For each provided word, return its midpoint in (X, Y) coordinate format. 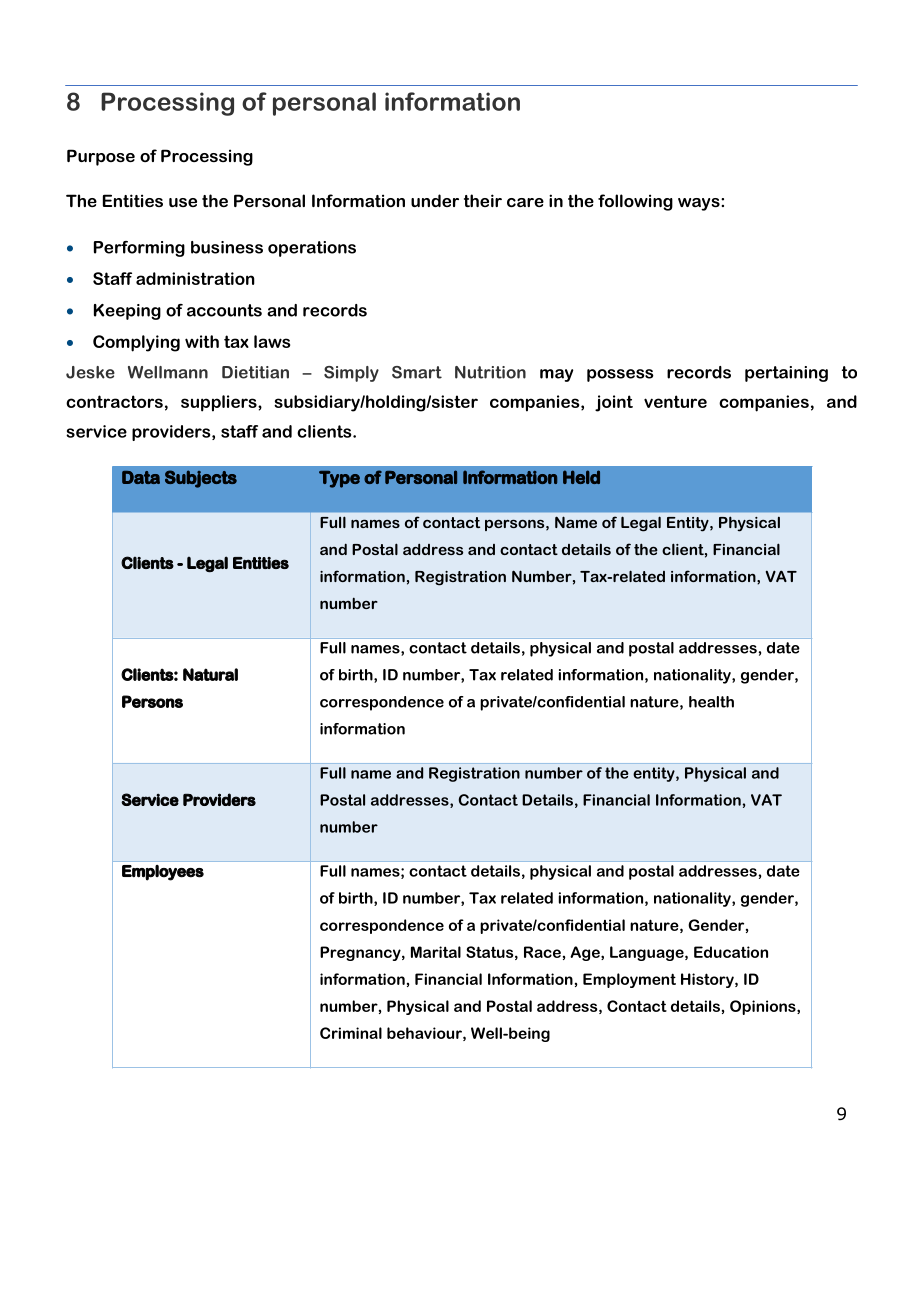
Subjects (201, 479)
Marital (436, 952)
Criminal (351, 1033)
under (435, 200)
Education (731, 952)
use (183, 202)
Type (339, 479)
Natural (210, 674)
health (711, 702)
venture (675, 401)
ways (700, 204)
